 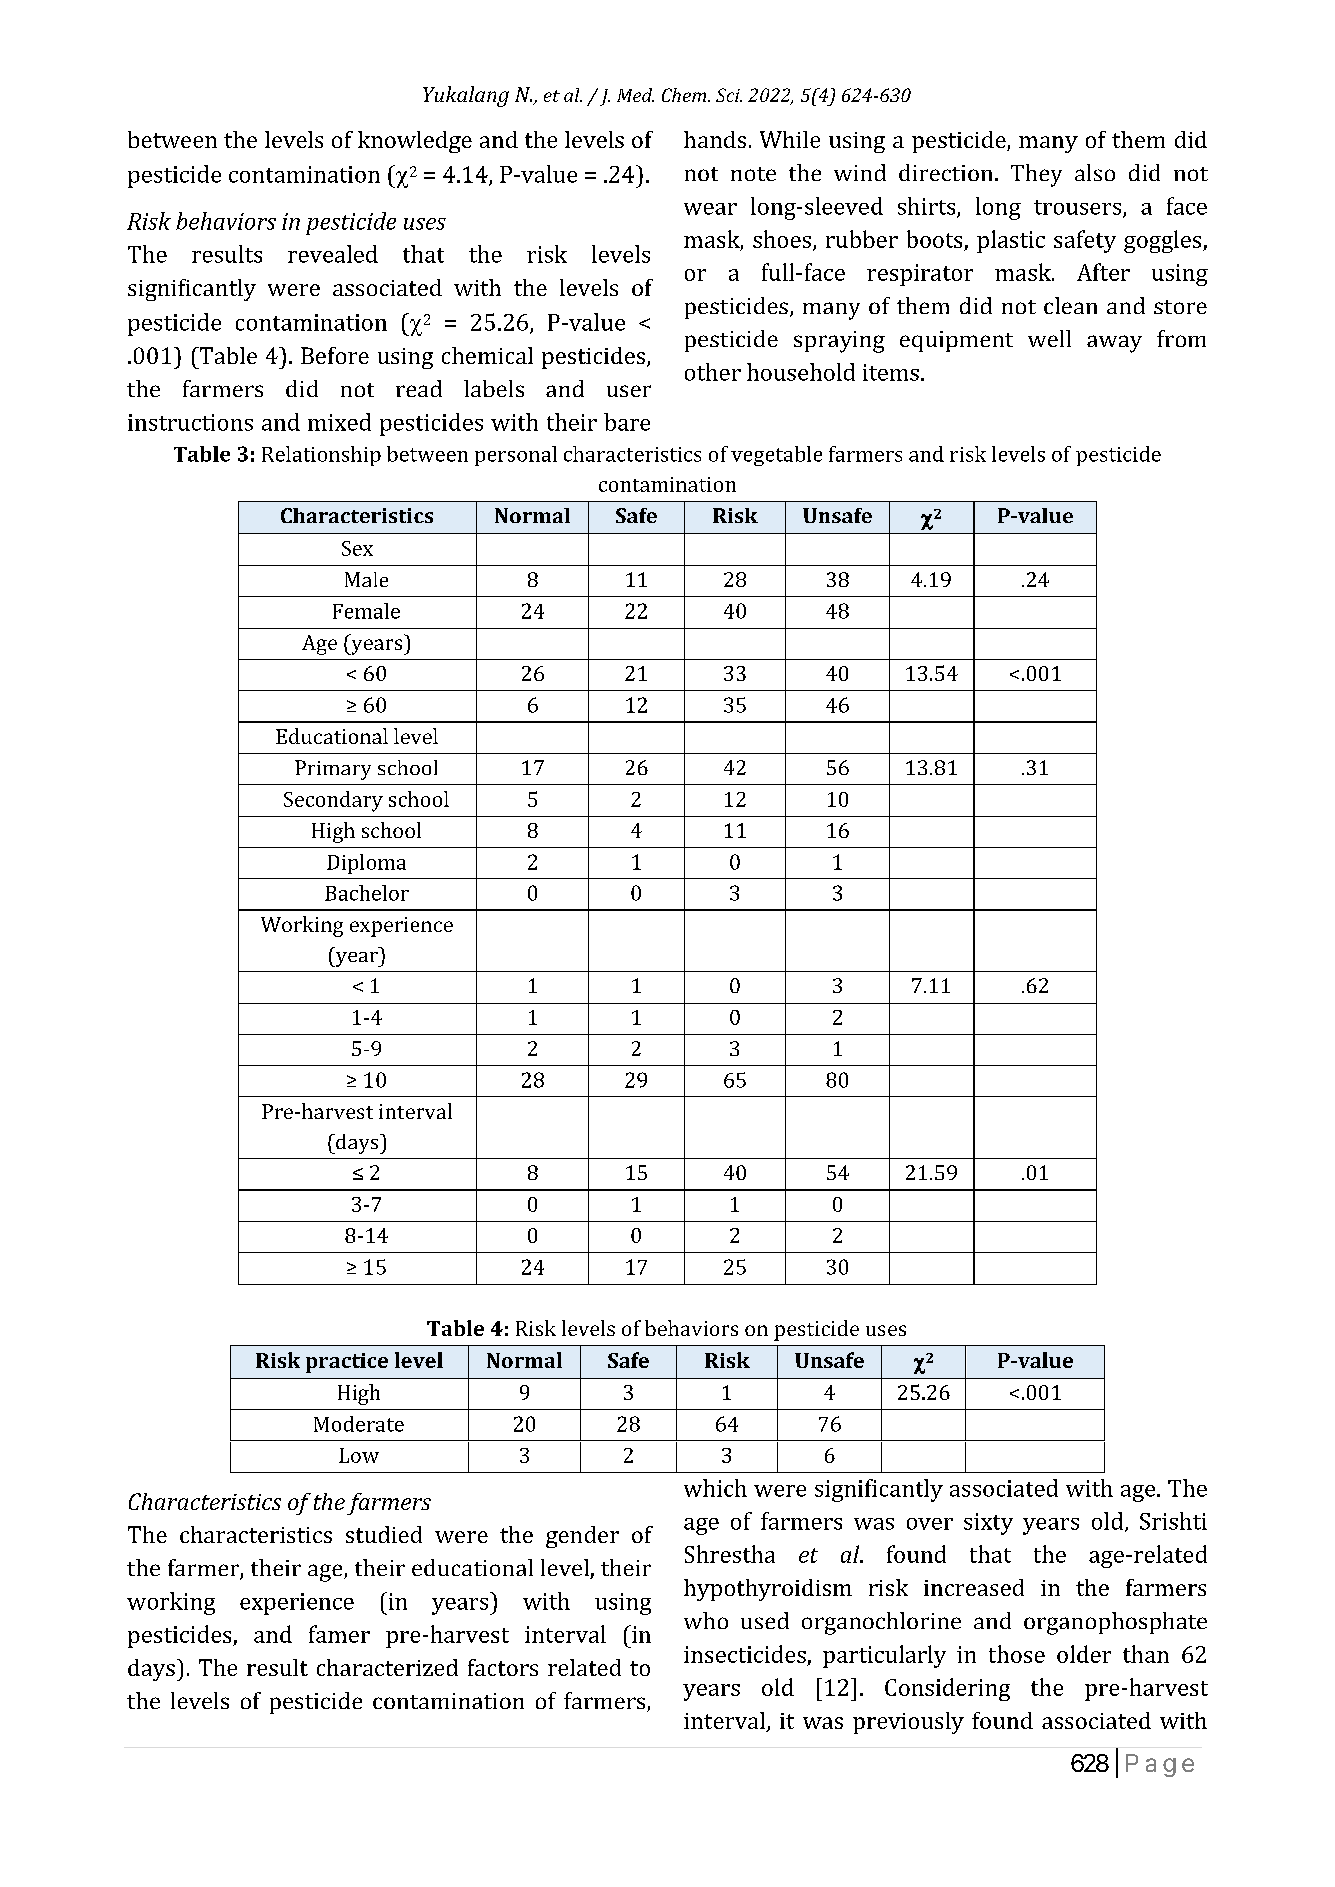 I want to click on items, so click(x=891, y=372).
